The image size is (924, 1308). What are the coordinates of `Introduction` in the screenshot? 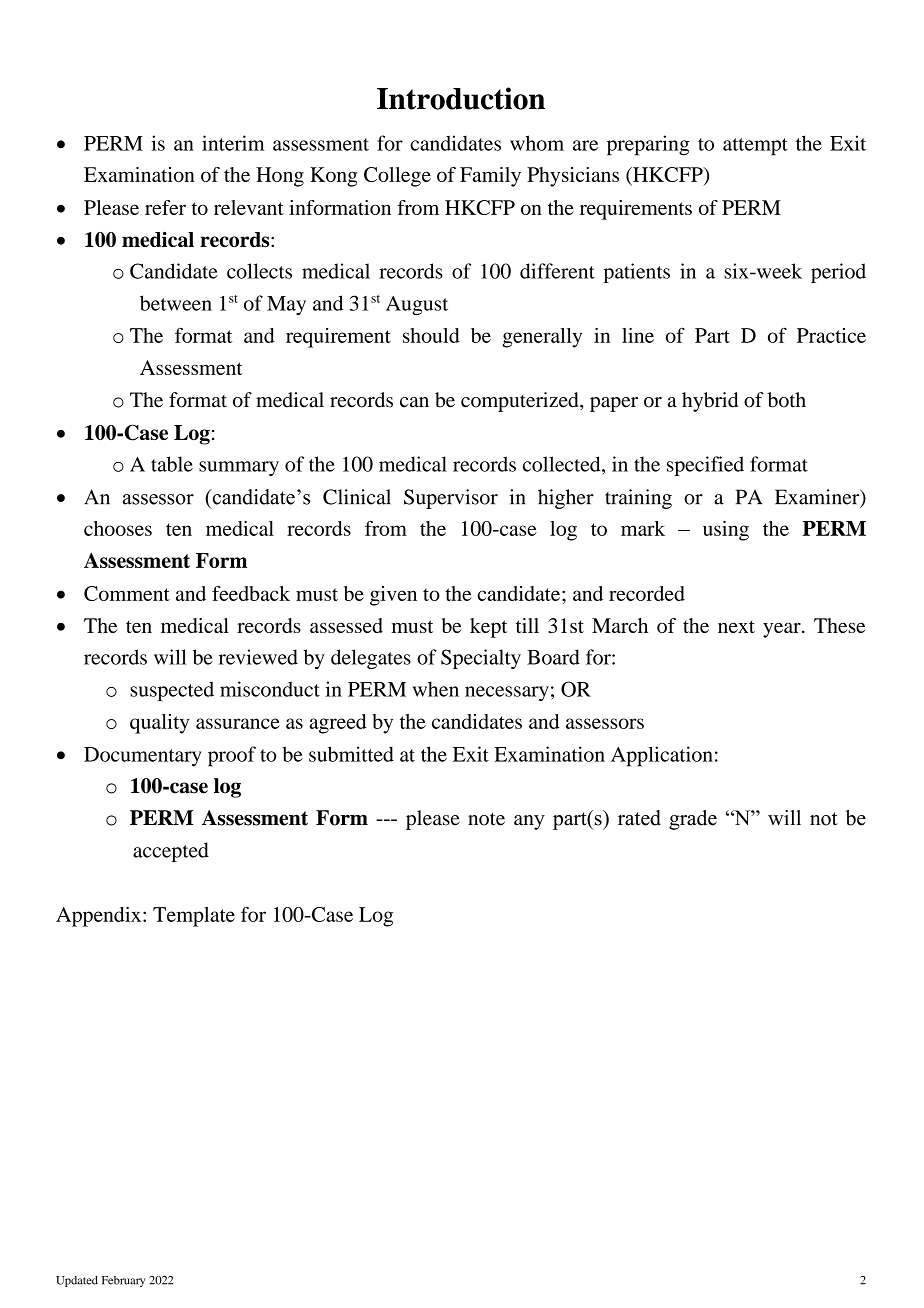 It's located at (461, 98).
